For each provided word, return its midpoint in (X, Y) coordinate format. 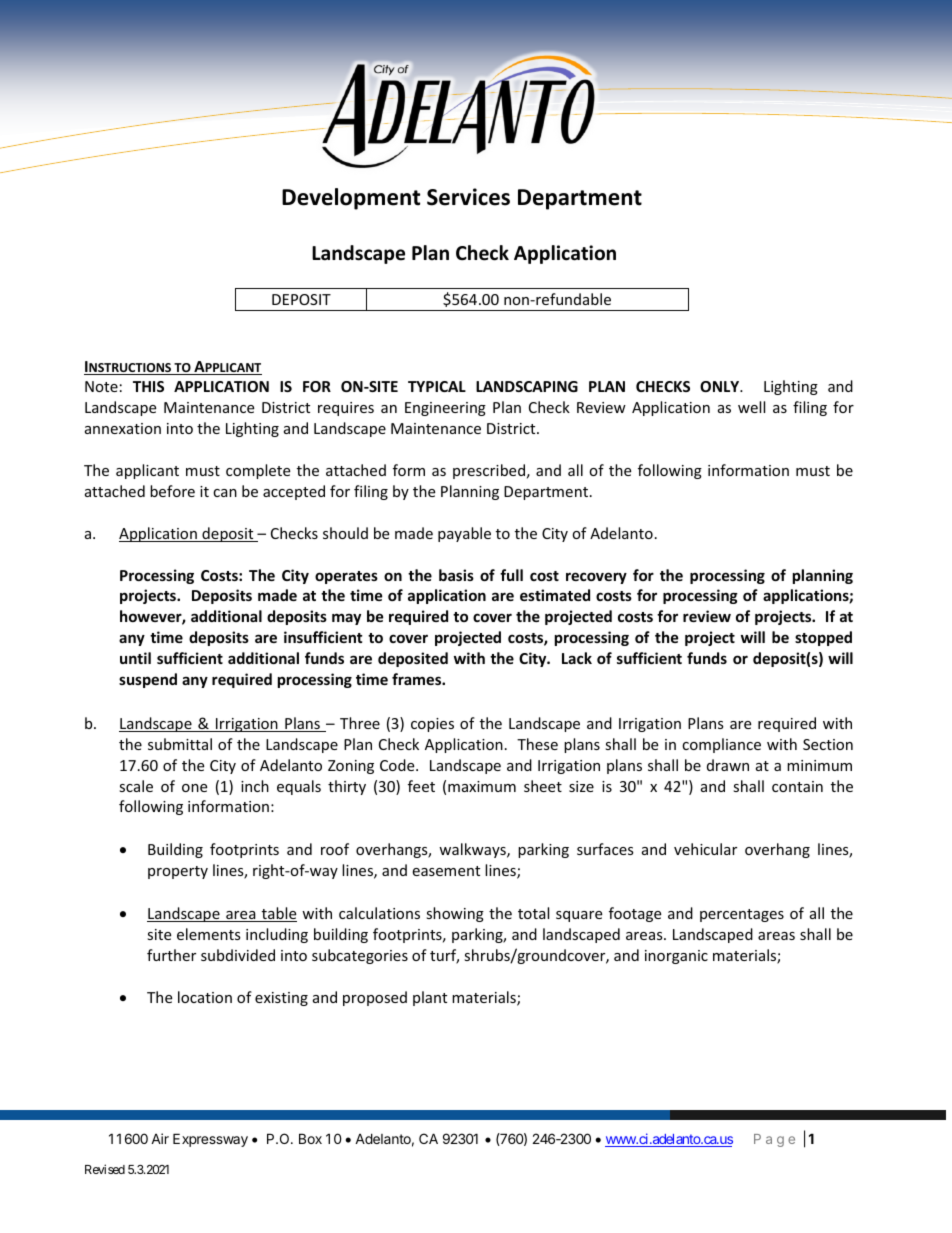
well (751, 407)
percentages (742, 915)
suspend (148, 680)
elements (209, 934)
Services (468, 197)
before (172, 491)
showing (455, 914)
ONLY (721, 386)
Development (351, 199)
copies (432, 725)
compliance (721, 745)
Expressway (210, 1140)
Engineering (445, 409)
